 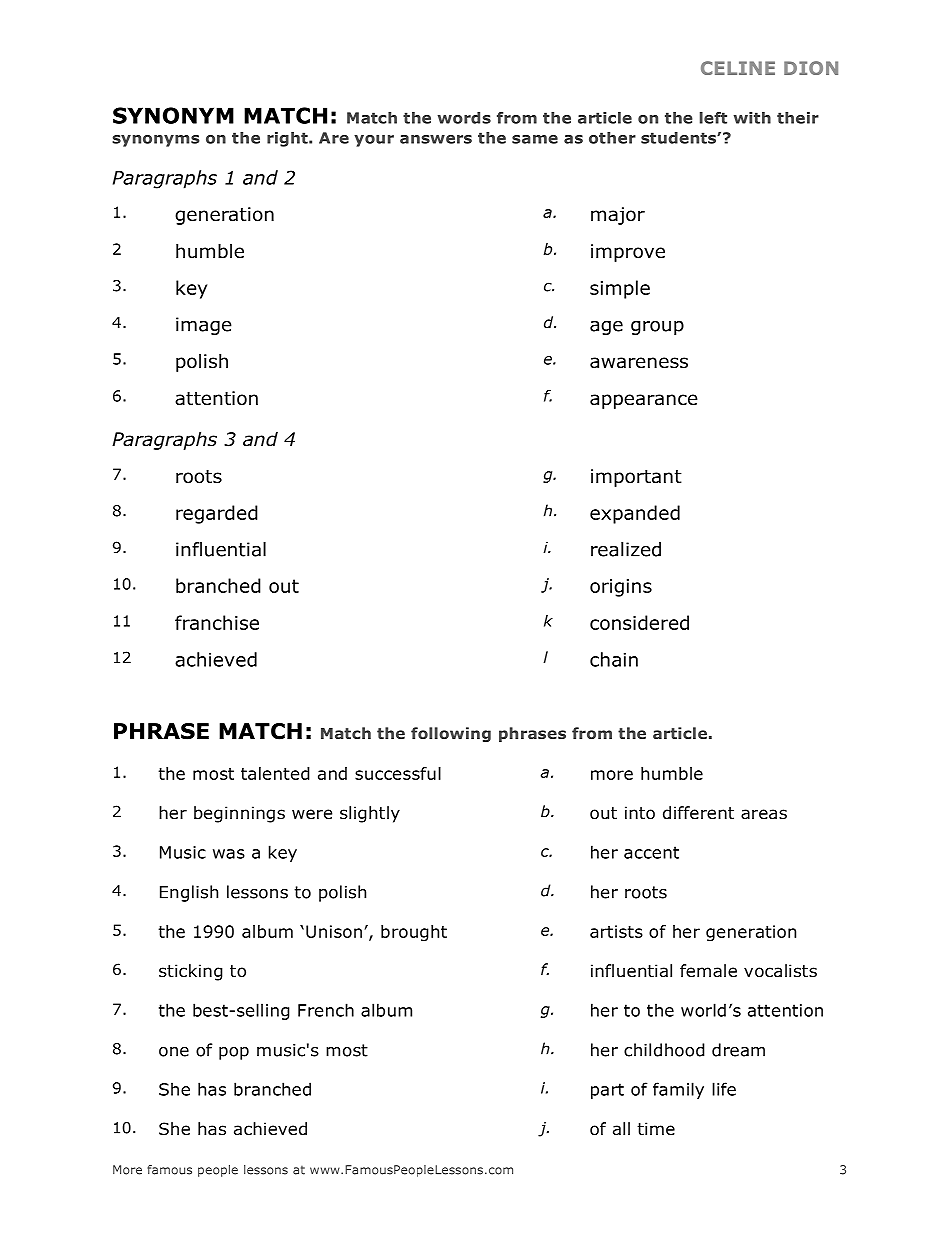 What do you see at coordinates (607, 1091) in the screenshot?
I see `part` at bounding box center [607, 1091].
